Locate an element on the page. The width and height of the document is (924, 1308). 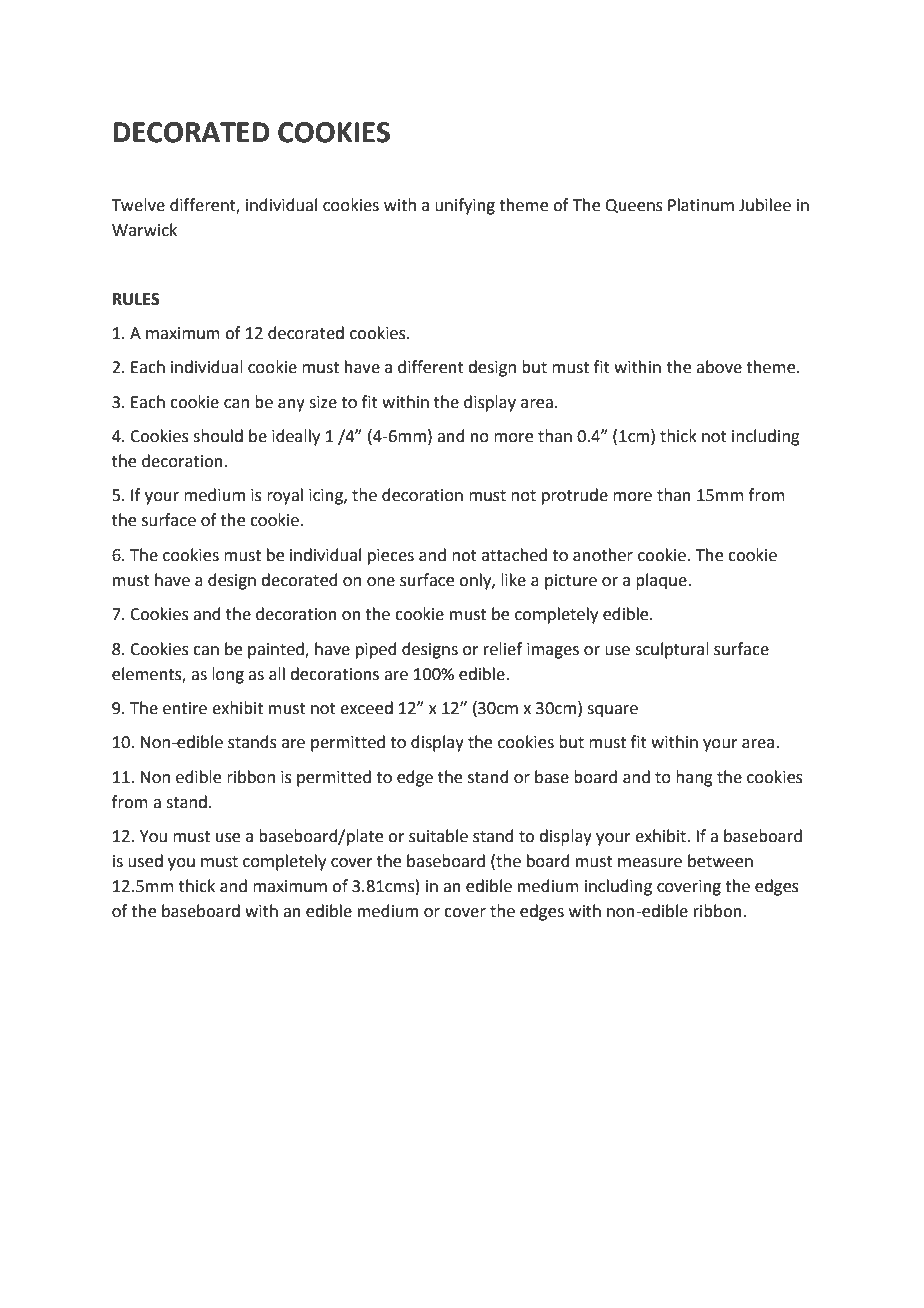
pieces is located at coordinates (391, 557).
